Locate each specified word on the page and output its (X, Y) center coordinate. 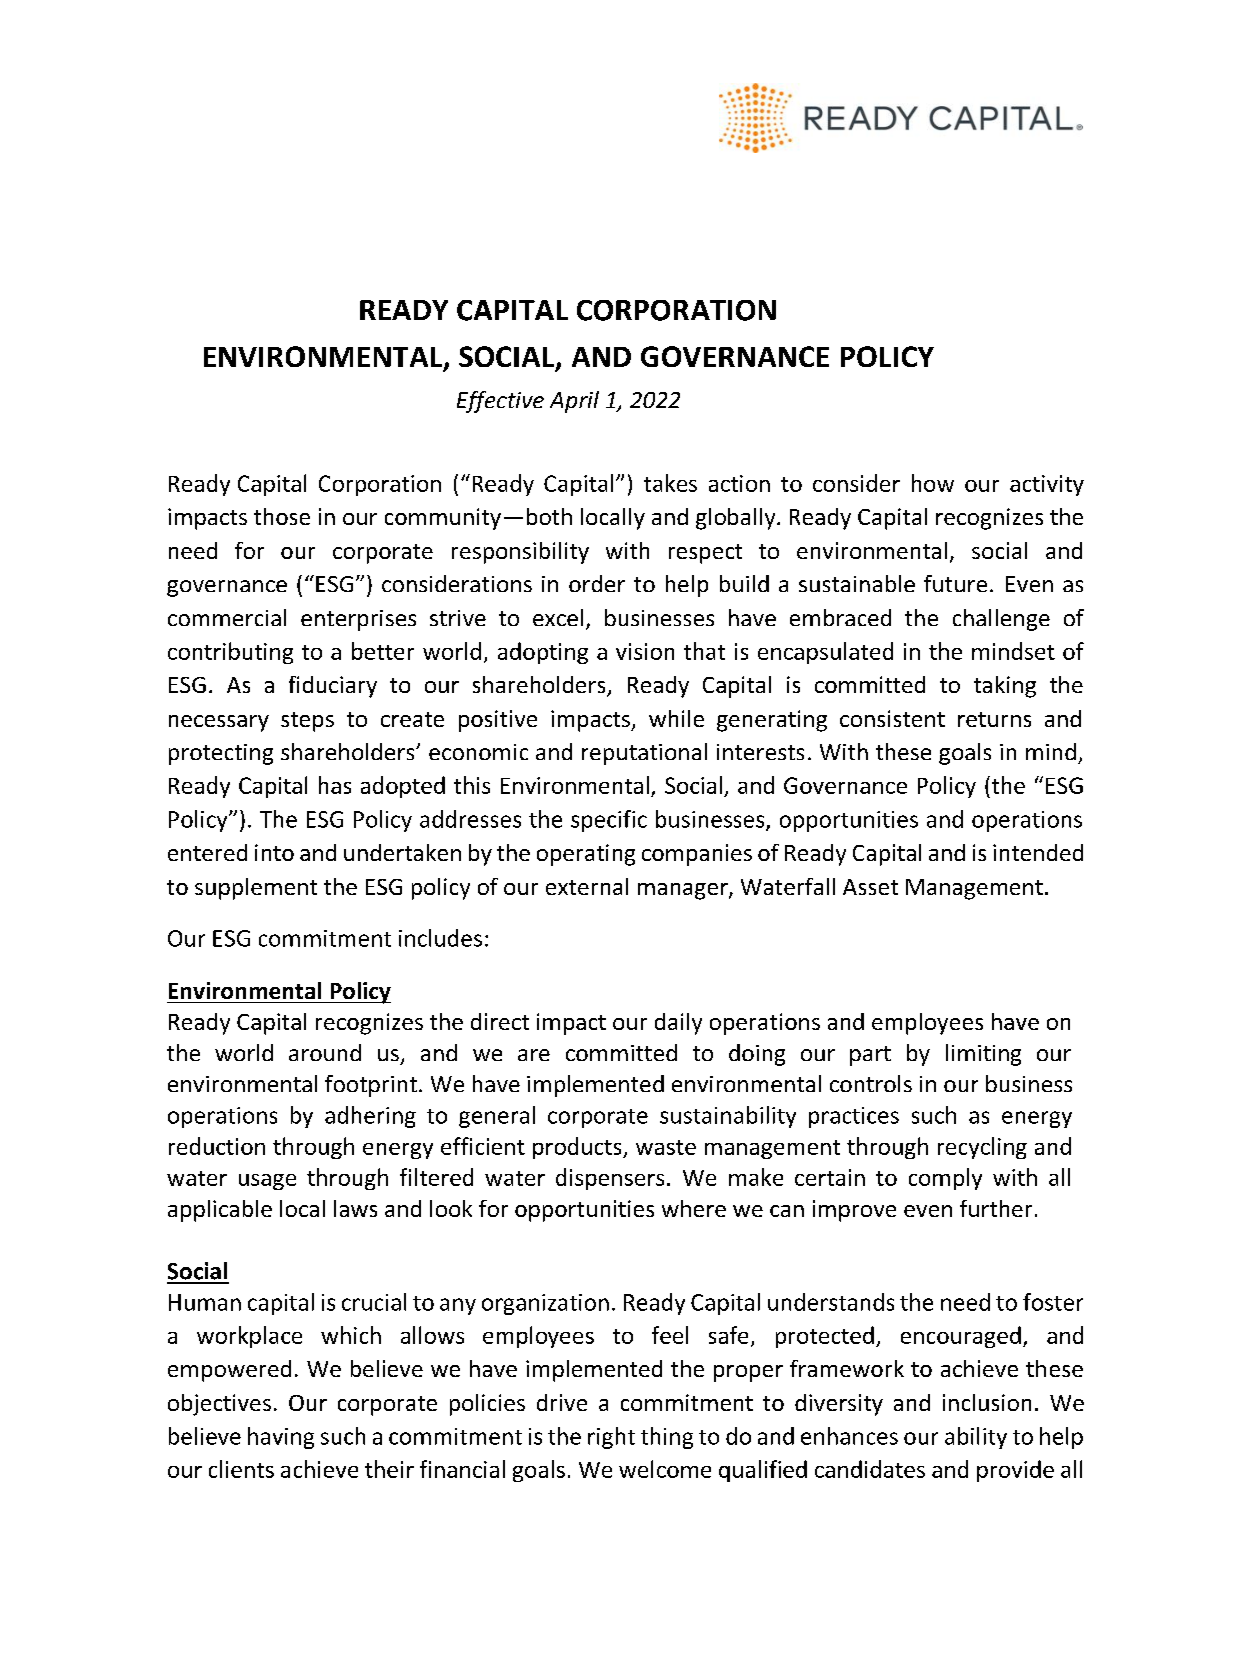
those (282, 516)
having (281, 1438)
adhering (370, 1117)
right (611, 1438)
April (574, 402)
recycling (982, 1148)
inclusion (987, 1402)
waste (666, 1147)
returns (994, 719)
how (933, 483)
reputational (644, 754)
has (335, 785)
